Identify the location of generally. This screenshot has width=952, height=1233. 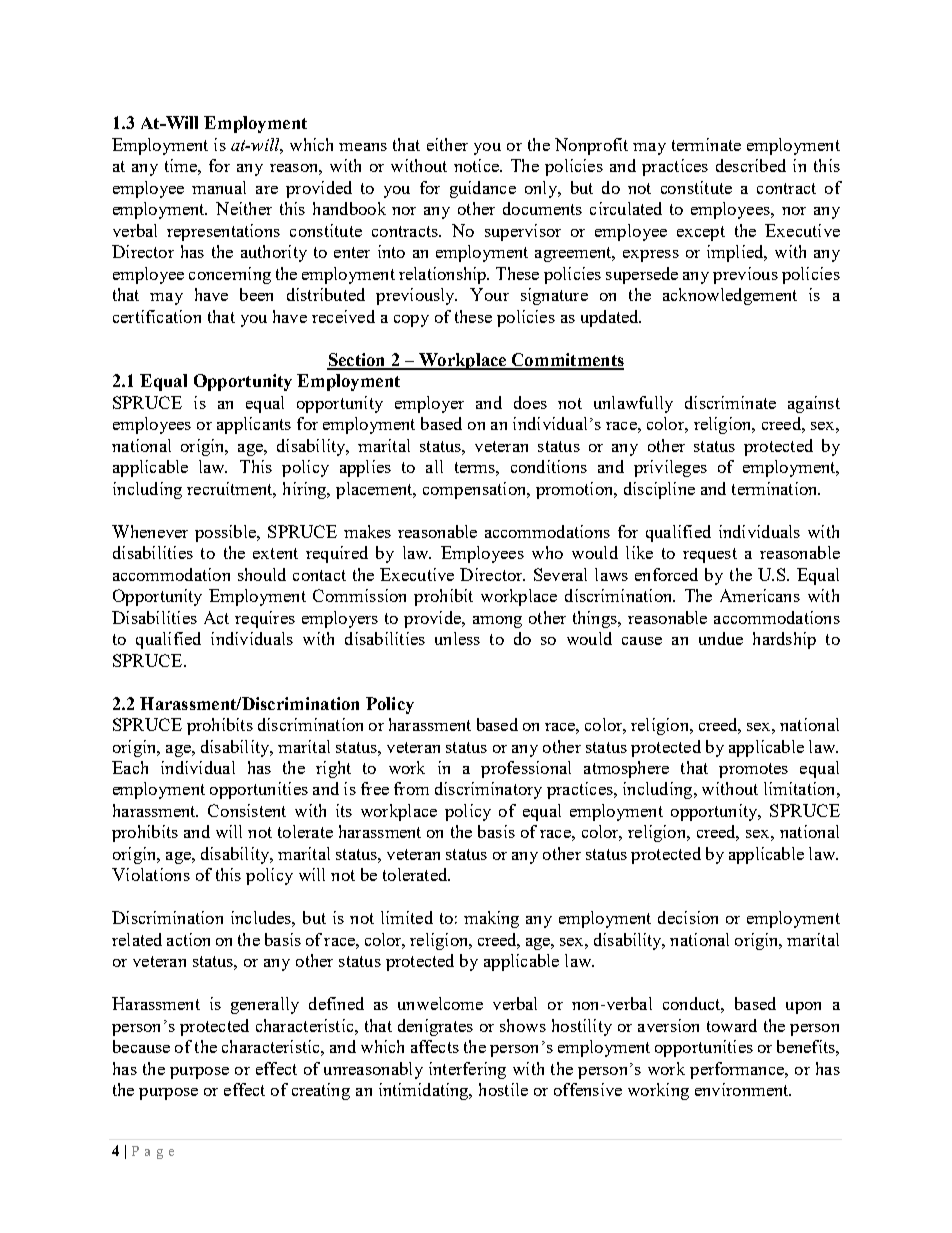
(265, 1005).
